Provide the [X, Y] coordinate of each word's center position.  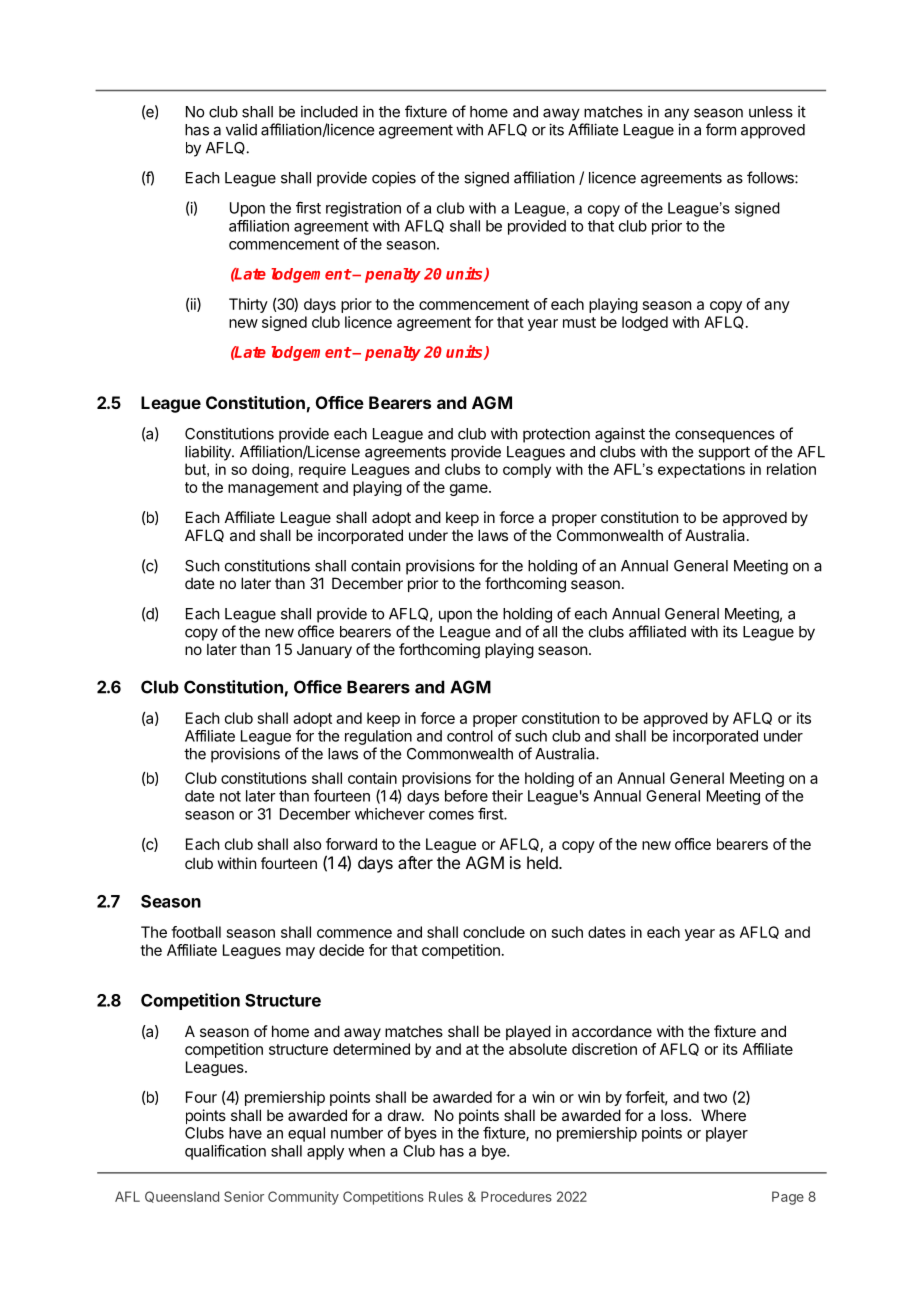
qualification [225, 1152]
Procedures [516, 1196]
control [470, 736]
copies [394, 179]
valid [241, 129]
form [721, 129]
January [324, 651]
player [727, 1134]
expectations [701, 470]
